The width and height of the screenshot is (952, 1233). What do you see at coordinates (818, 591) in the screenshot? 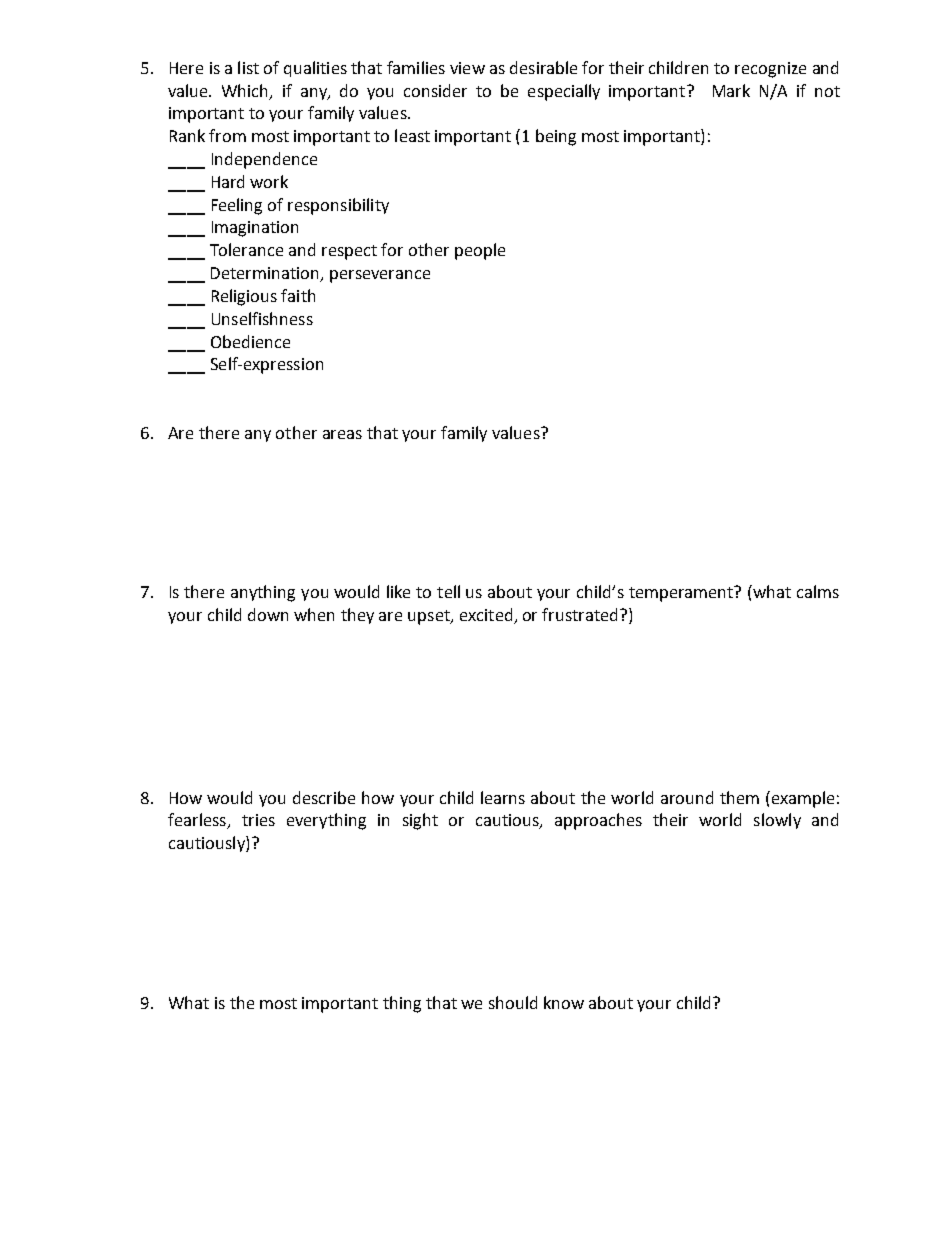
I see `calms` at bounding box center [818, 591].
